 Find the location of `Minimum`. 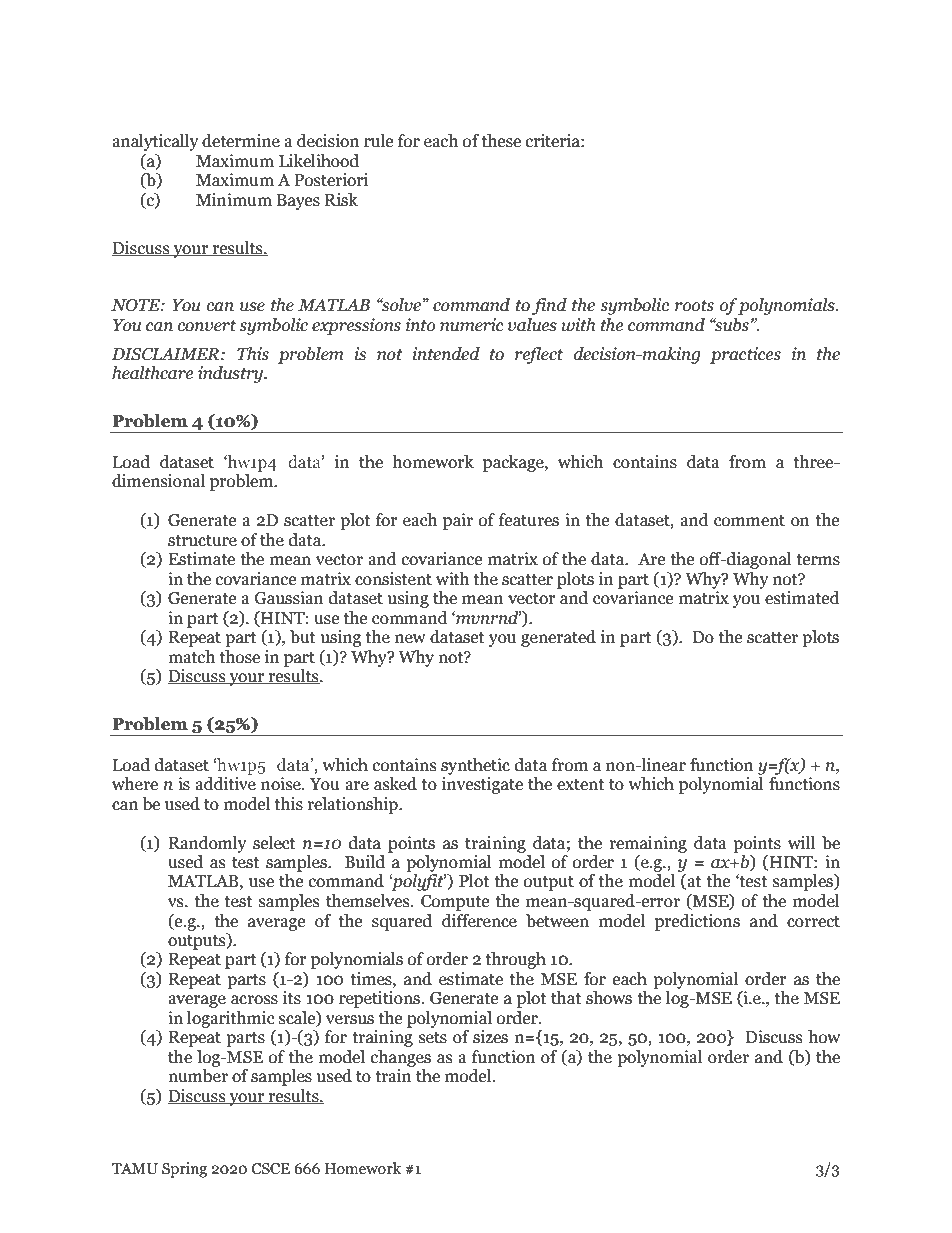

Minimum is located at coordinates (234, 200).
